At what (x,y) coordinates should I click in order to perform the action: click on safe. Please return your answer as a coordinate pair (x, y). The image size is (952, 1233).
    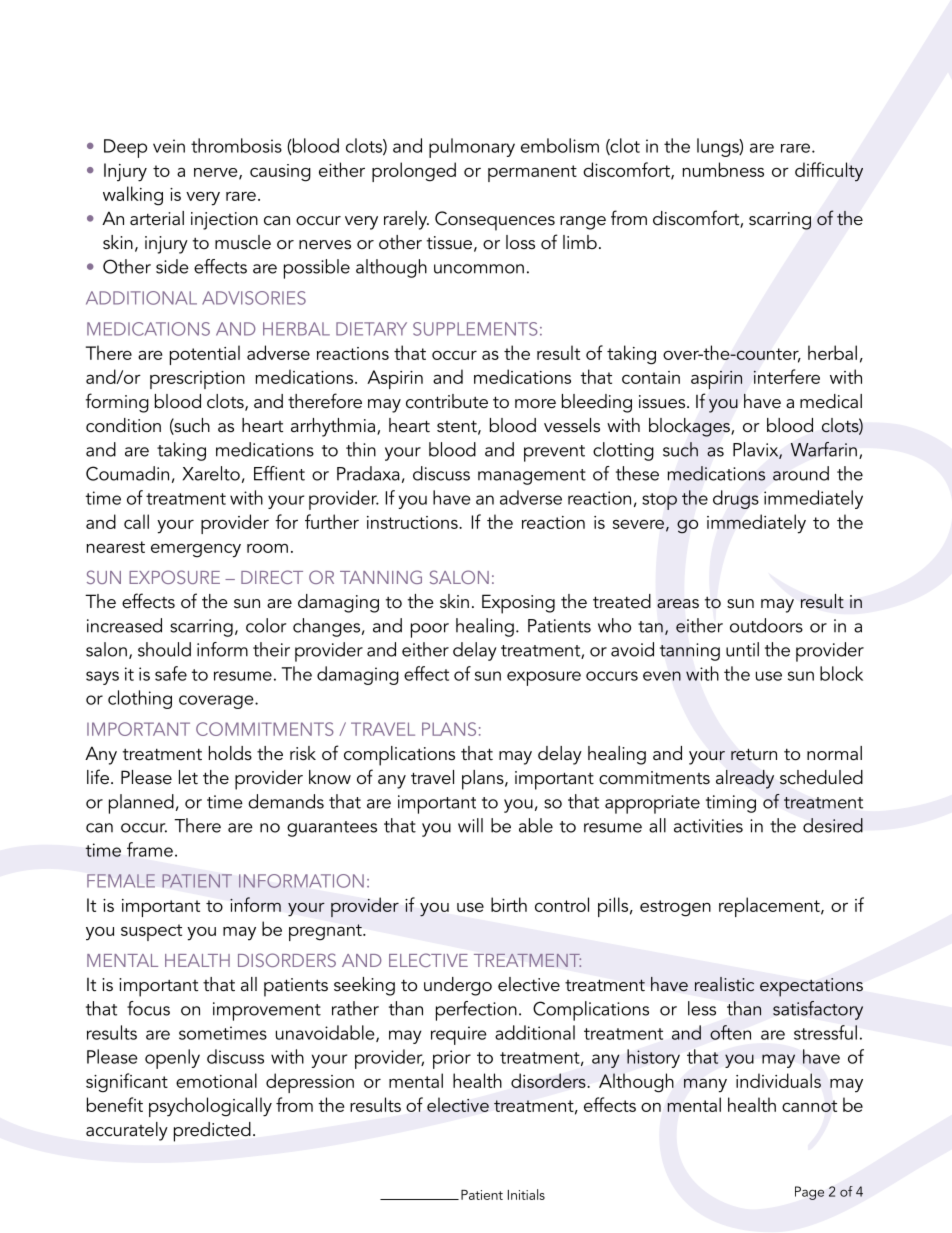
    Looking at the image, I should click on (171, 673).
